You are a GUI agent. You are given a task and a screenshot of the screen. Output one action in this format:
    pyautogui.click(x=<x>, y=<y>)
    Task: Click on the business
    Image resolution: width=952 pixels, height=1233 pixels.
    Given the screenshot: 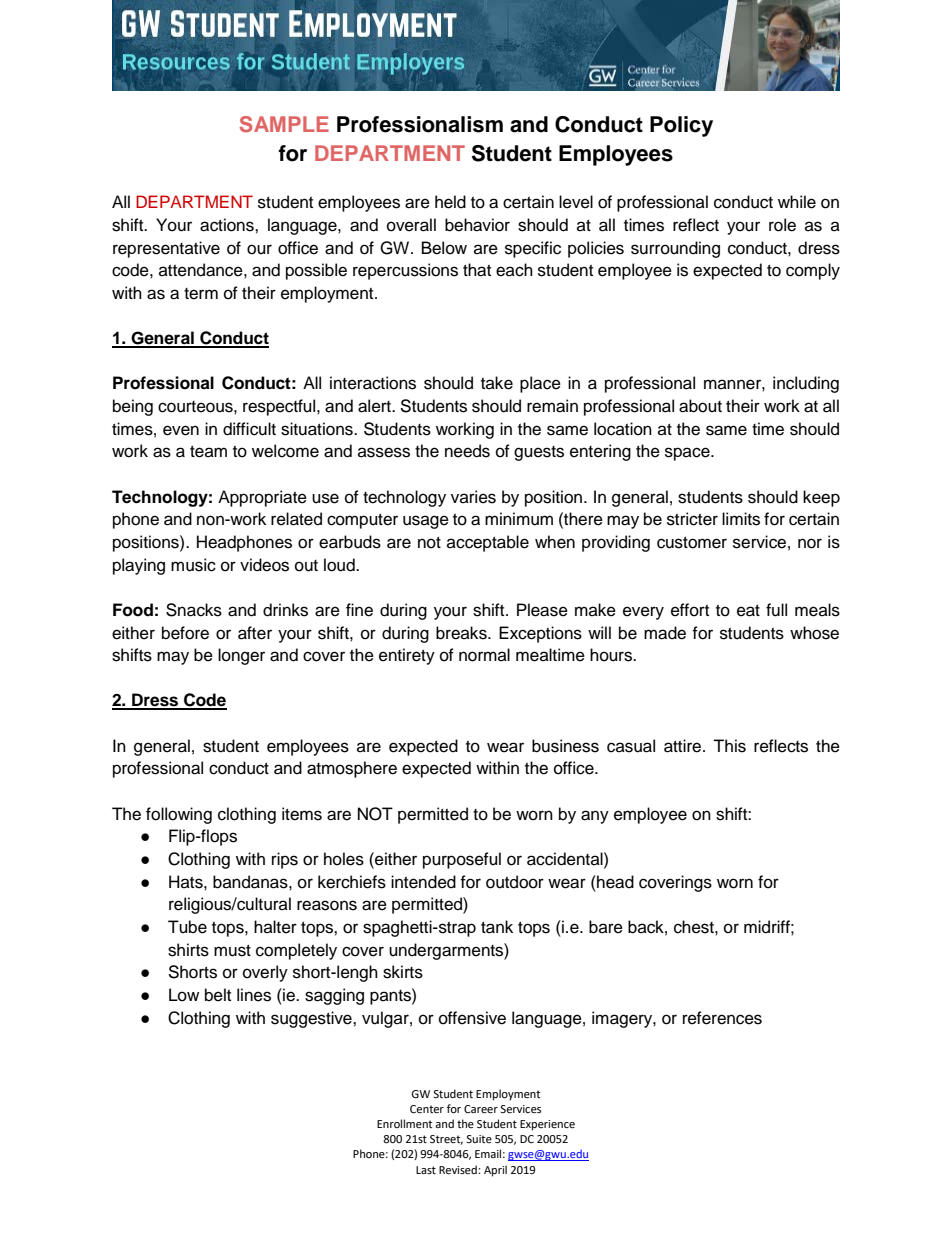 What is the action you would take?
    pyautogui.click(x=565, y=746)
